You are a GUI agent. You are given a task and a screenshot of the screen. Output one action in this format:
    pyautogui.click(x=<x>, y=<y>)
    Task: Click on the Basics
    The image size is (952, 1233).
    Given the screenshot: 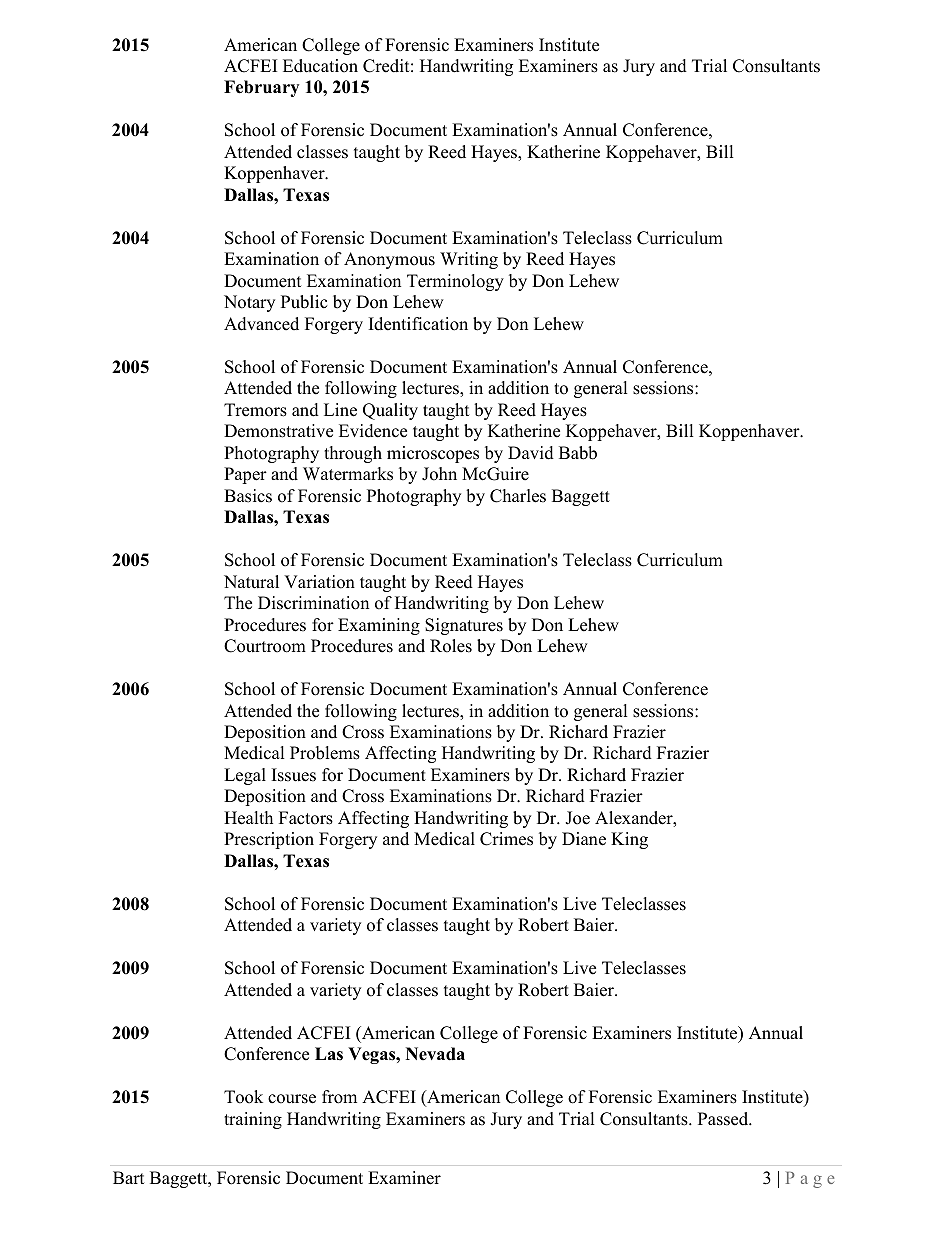 What is the action you would take?
    pyautogui.click(x=248, y=496)
